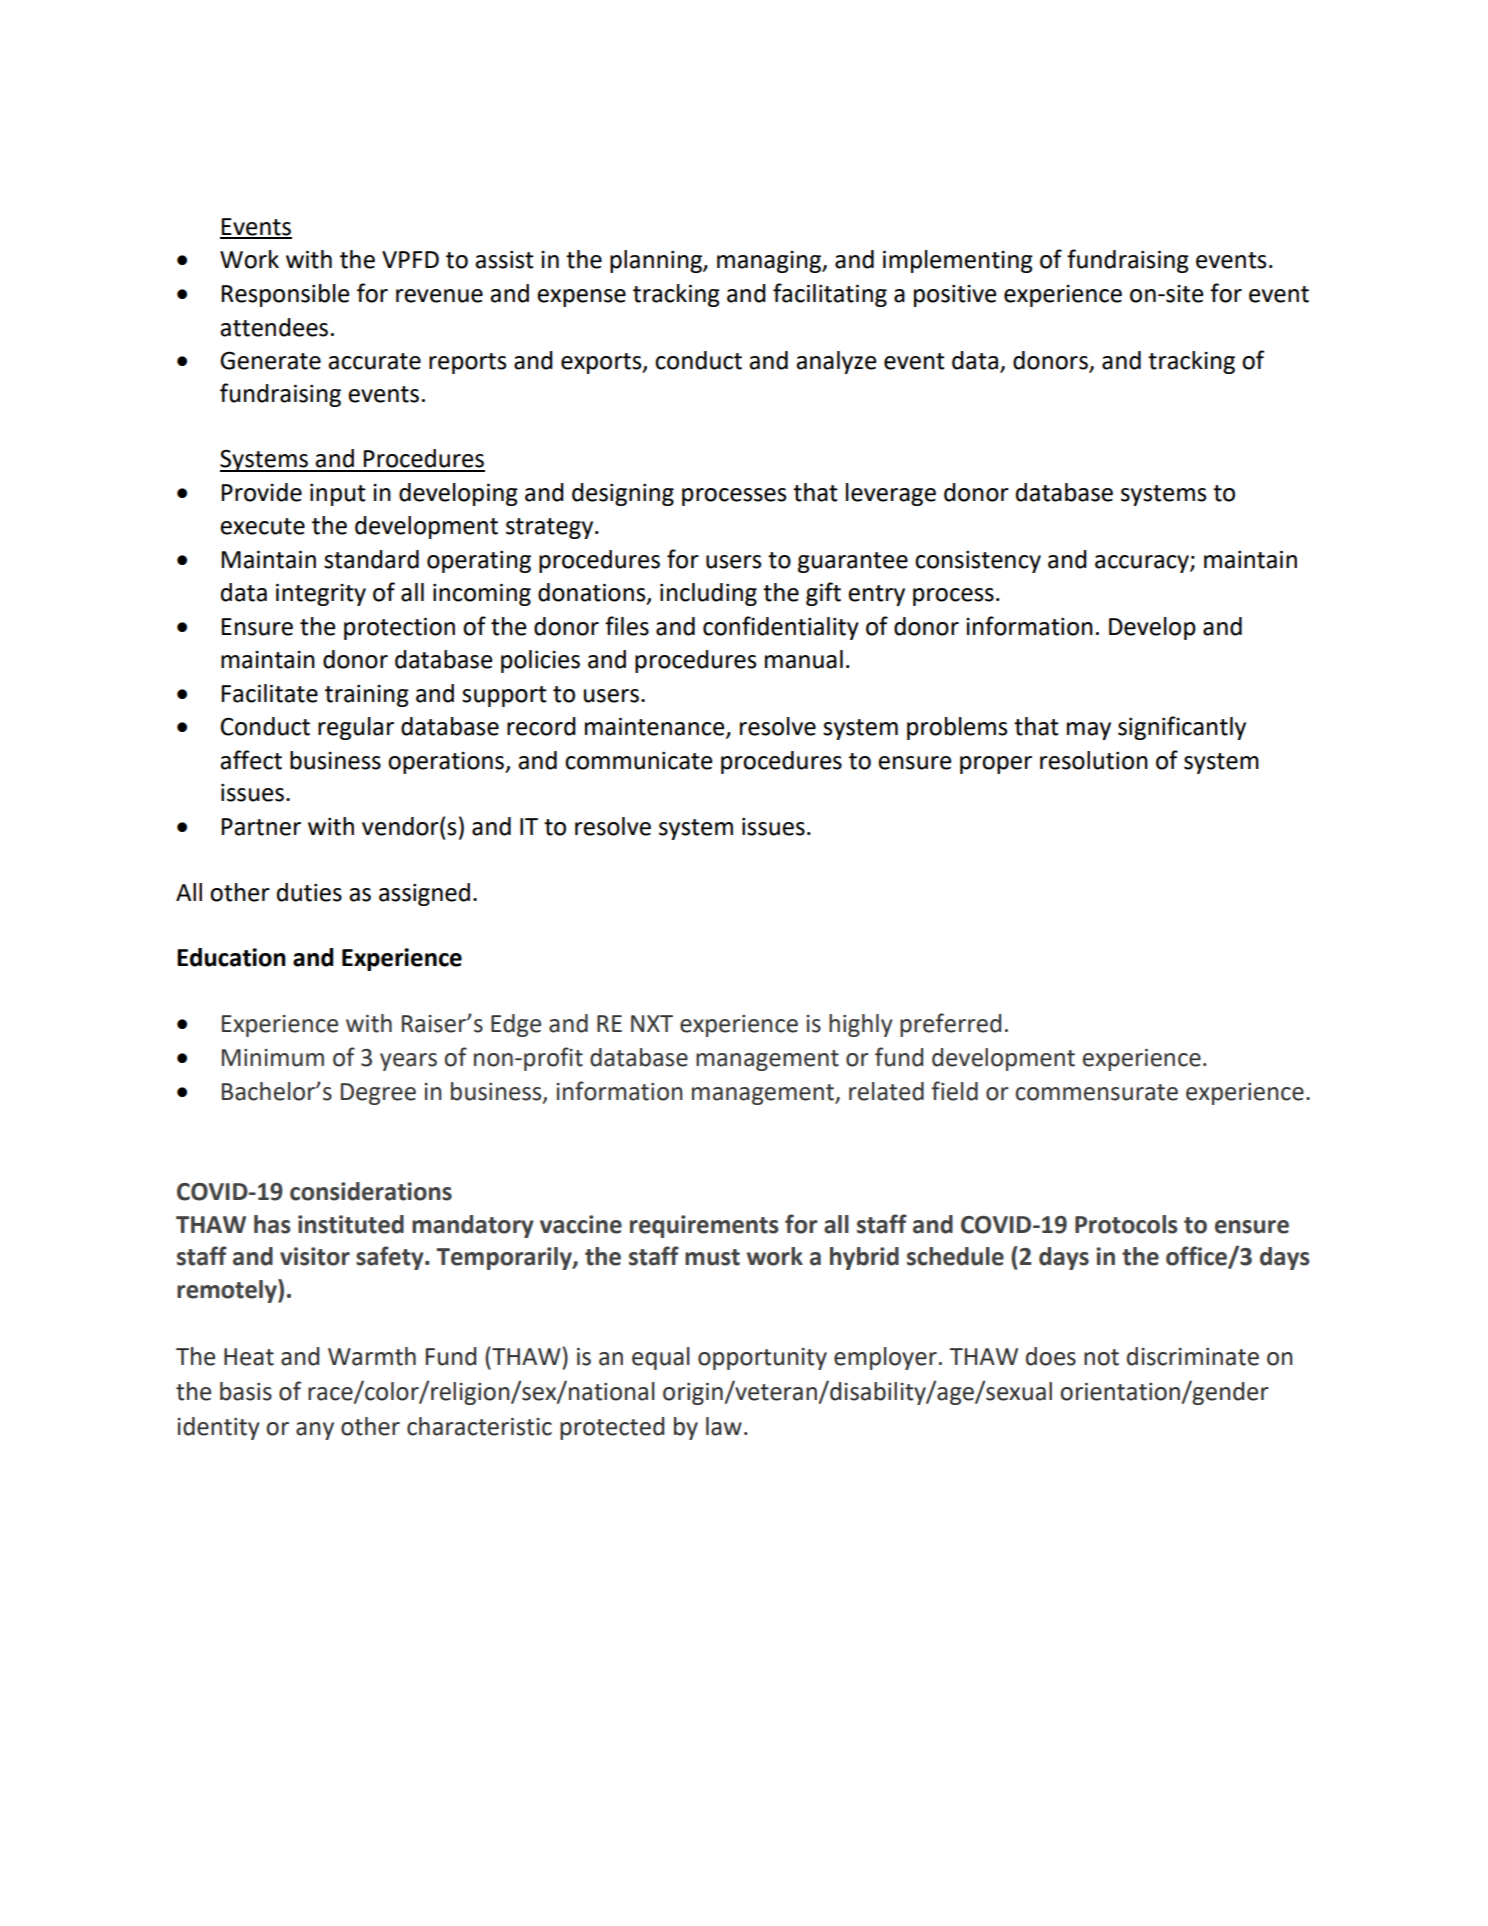 The image size is (1488, 1926). What do you see at coordinates (724, 1426) in the screenshot?
I see `law` at bounding box center [724, 1426].
